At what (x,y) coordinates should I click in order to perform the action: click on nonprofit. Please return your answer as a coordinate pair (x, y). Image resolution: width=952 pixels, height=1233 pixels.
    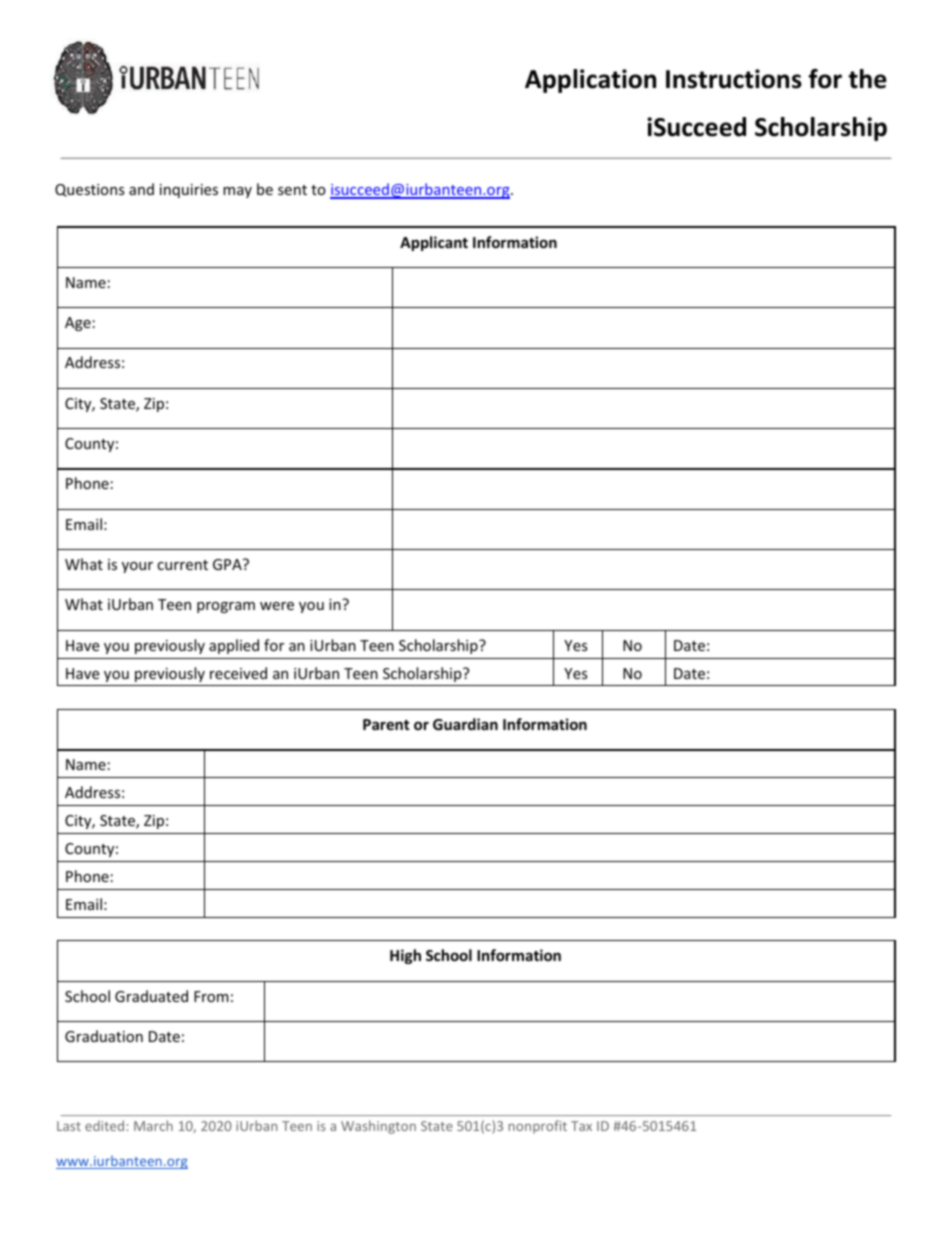
    Looking at the image, I should click on (537, 1127).
